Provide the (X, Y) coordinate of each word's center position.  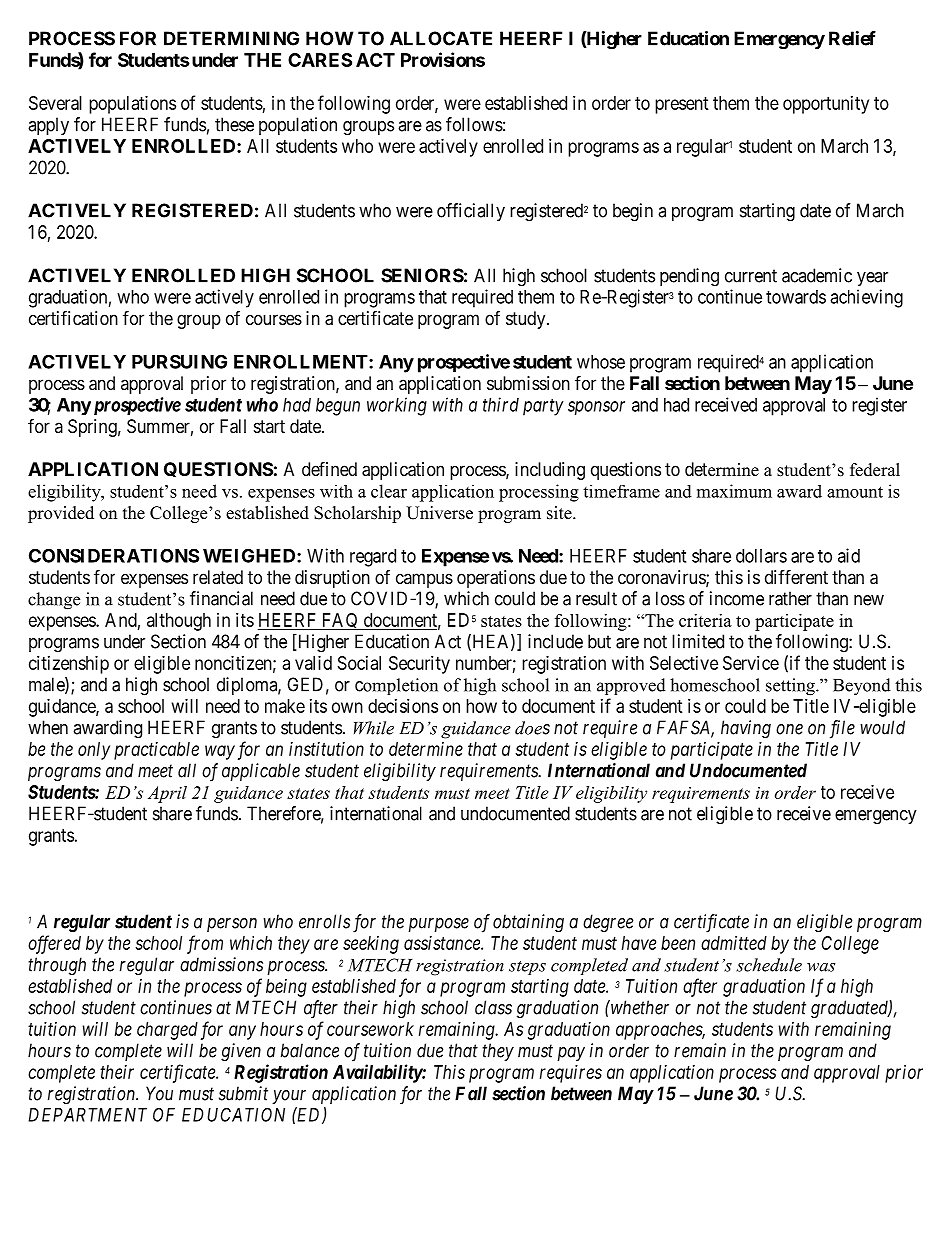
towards (796, 297)
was (821, 967)
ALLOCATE (441, 38)
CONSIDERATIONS (114, 555)
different (796, 576)
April (167, 794)
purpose (438, 925)
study (527, 320)
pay (571, 1054)
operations (496, 579)
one (789, 729)
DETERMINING (231, 38)
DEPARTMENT (87, 1115)
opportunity (826, 105)
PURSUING (179, 361)
